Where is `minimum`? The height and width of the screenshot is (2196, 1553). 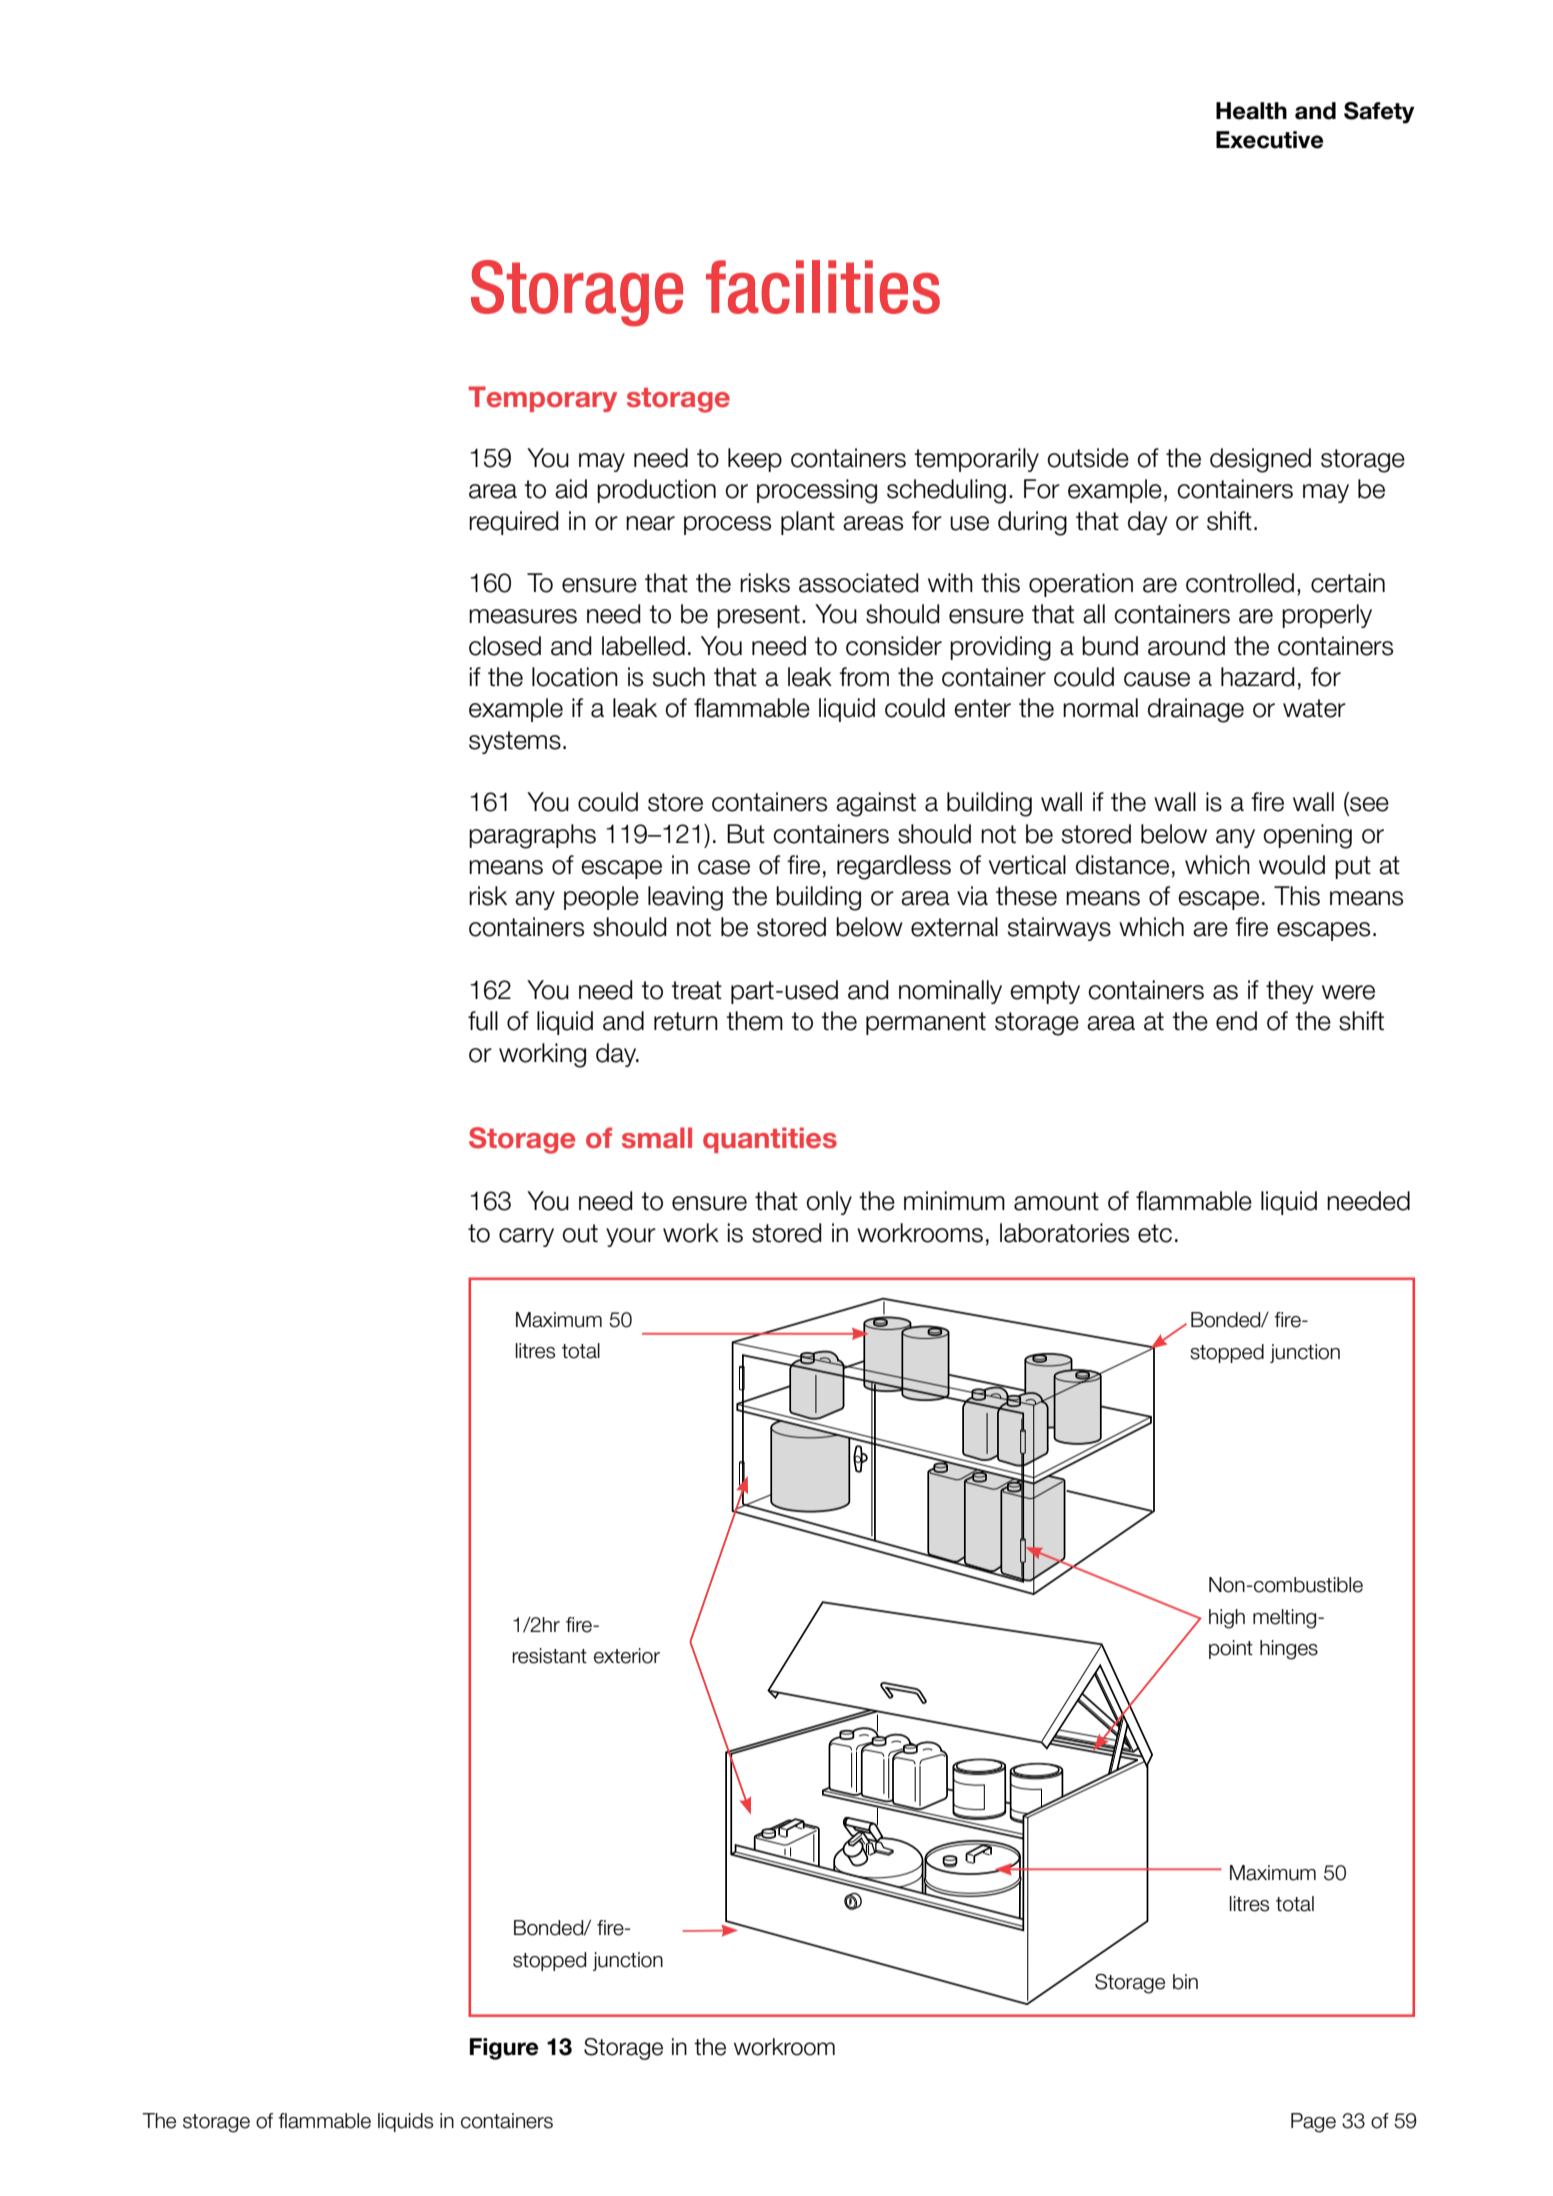 minimum is located at coordinates (954, 1201).
